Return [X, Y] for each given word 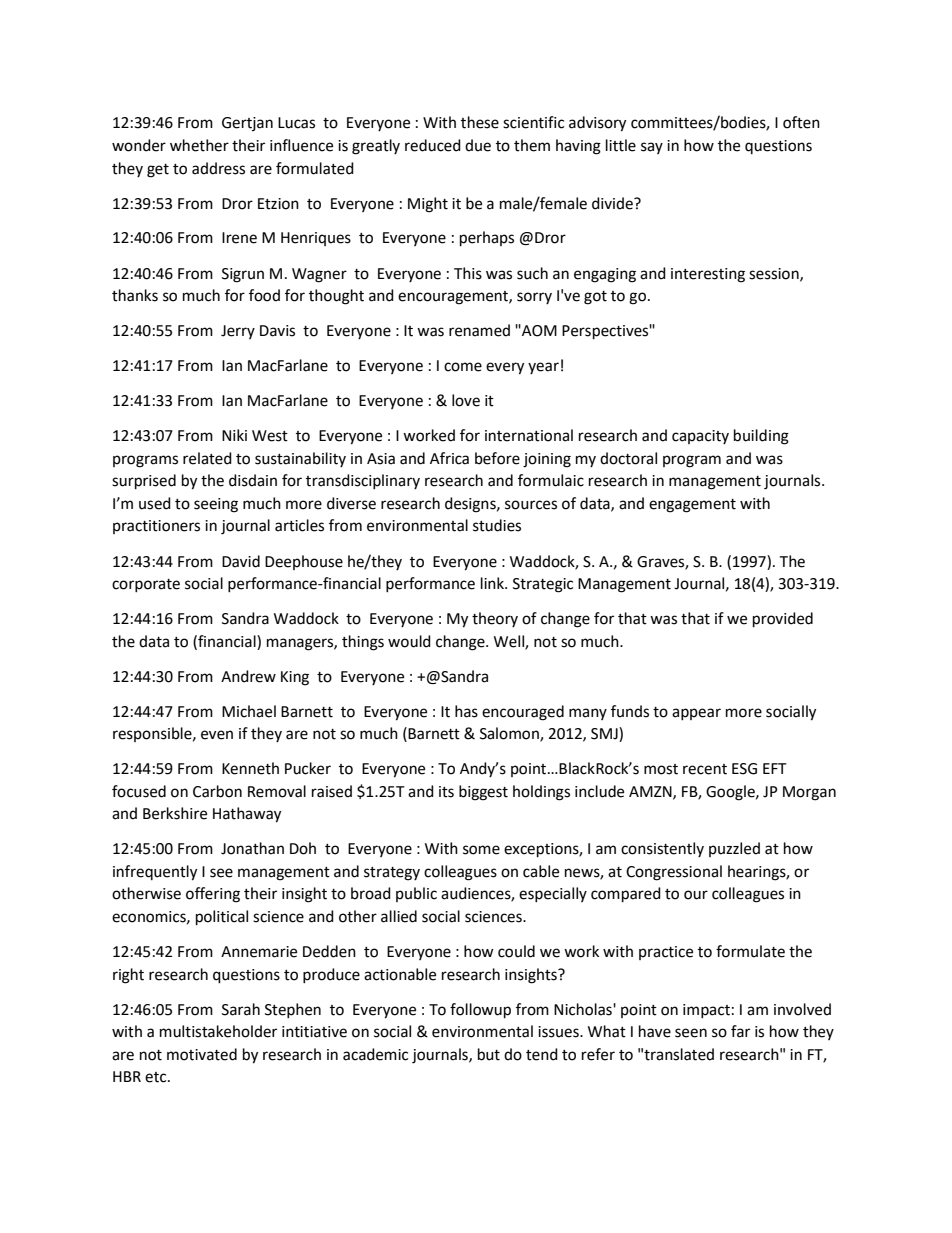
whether [199, 145]
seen [691, 1033]
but [489, 1054]
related [207, 458]
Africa [449, 458]
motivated [202, 1054]
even [217, 735]
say [652, 148]
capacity [700, 437]
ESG [744, 769]
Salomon [510, 734]
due [478, 145]
